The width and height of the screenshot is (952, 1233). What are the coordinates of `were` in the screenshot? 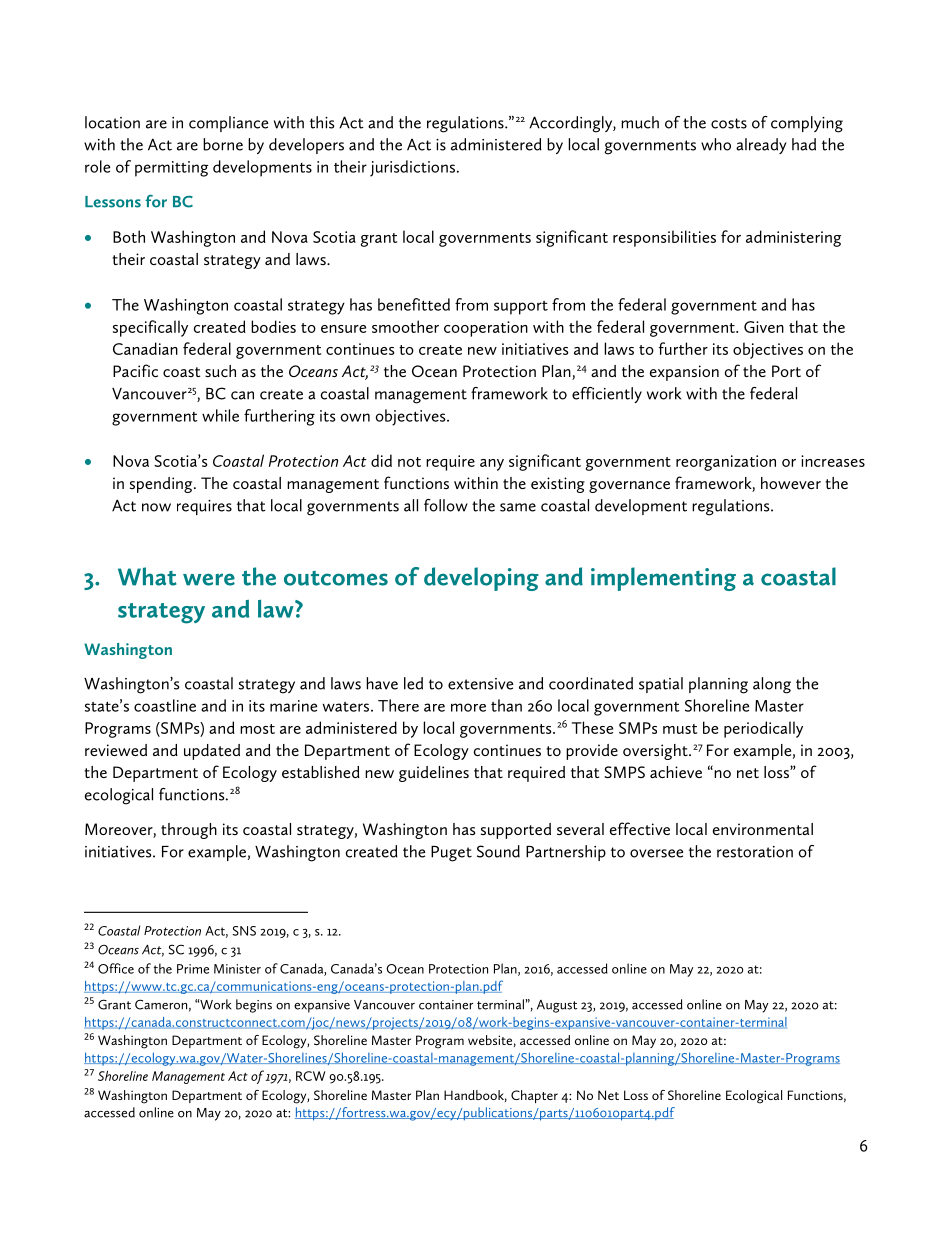 It's located at (209, 579).
